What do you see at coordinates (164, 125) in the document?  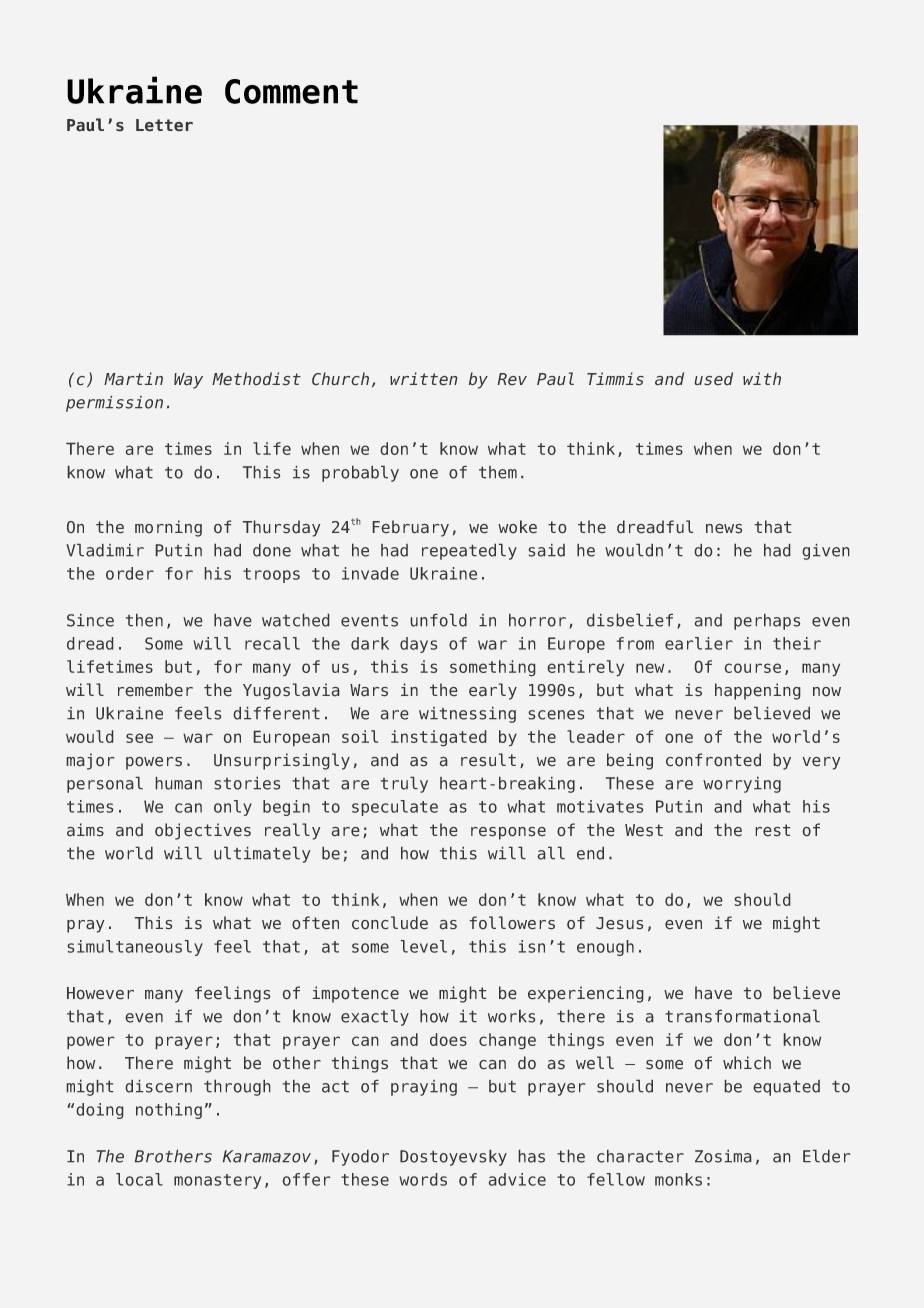 I see `Letter` at bounding box center [164, 125].
